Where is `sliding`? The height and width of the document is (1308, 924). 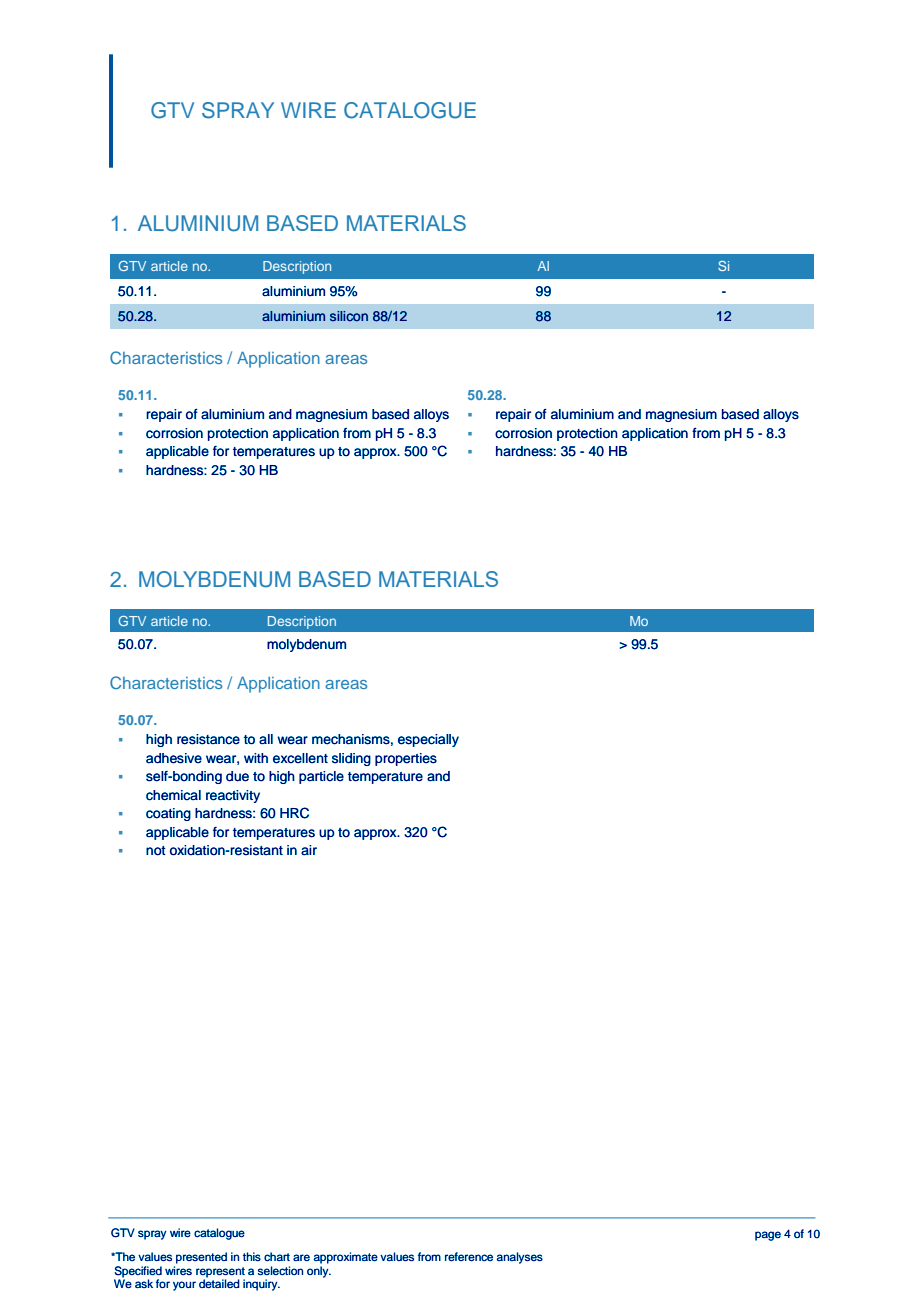
sliding is located at coordinates (351, 759).
